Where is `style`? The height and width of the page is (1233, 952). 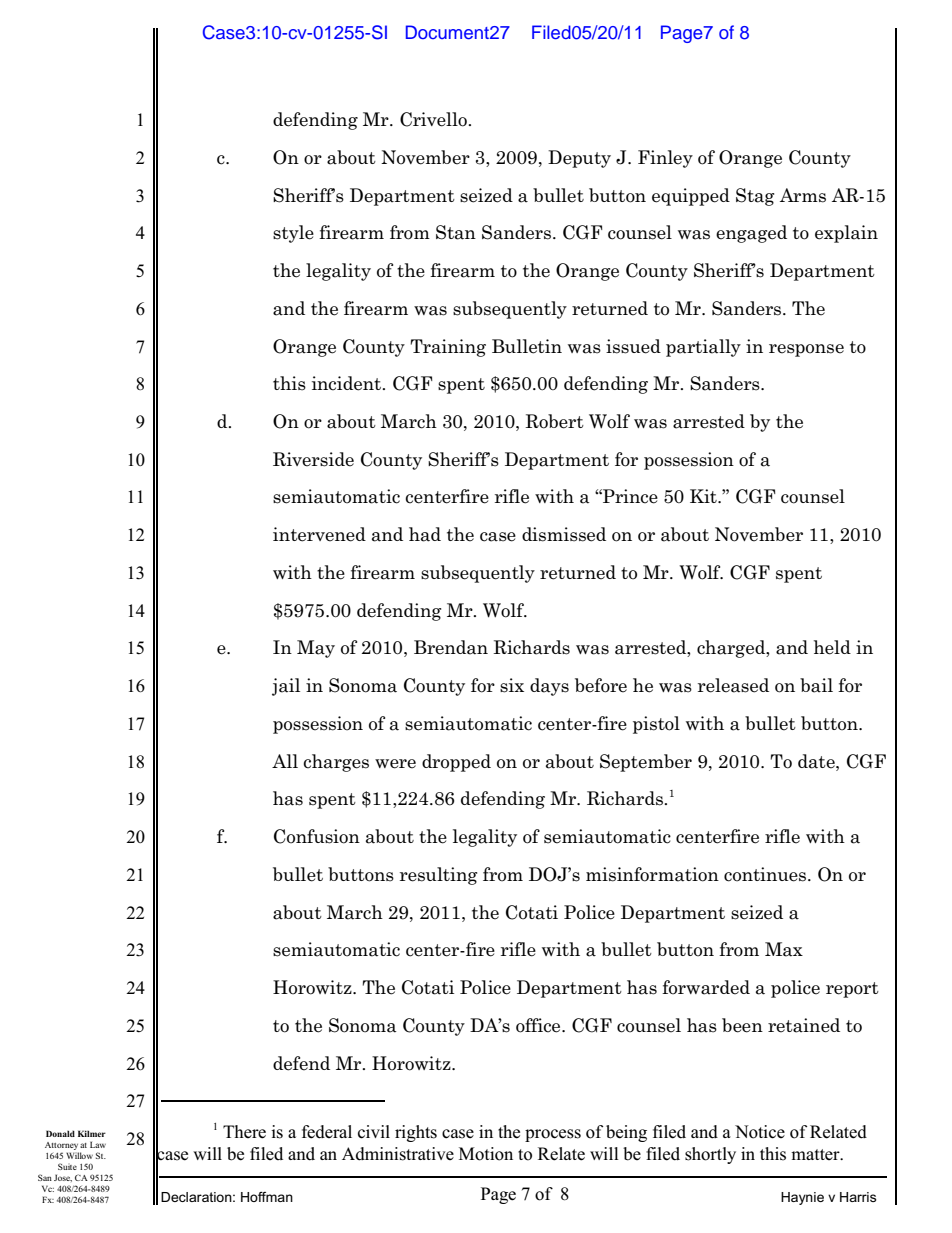
style is located at coordinates (293, 234).
